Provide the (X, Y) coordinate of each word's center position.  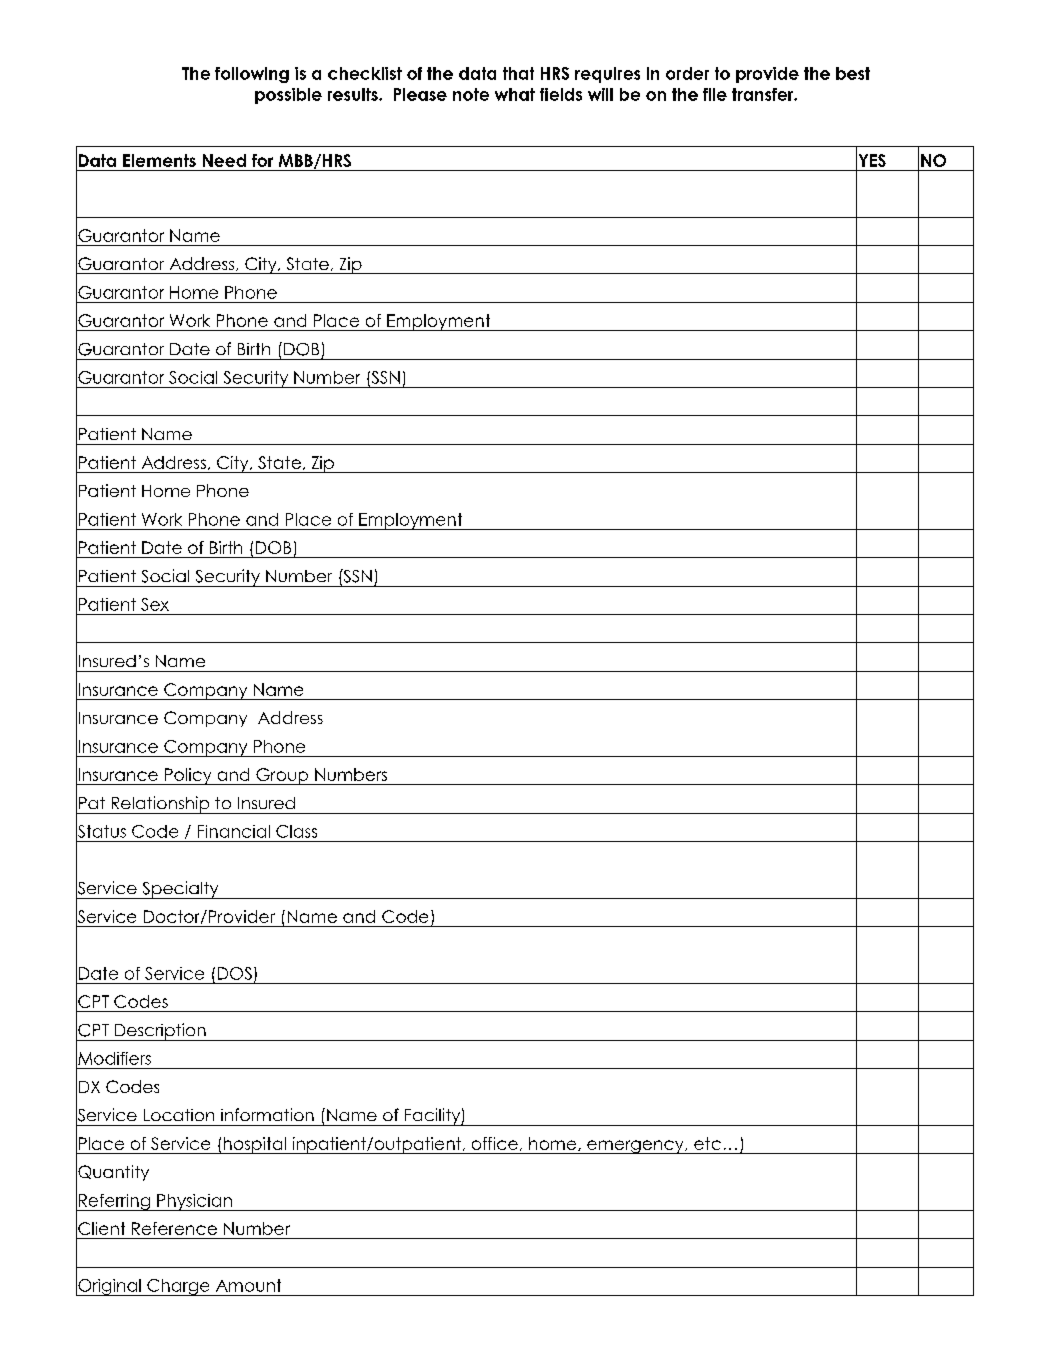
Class (296, 831)
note (471, 94)
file (715, 94)
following (252, 75)
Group (282, 776)
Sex (155, 604)
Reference (174, 1228)
